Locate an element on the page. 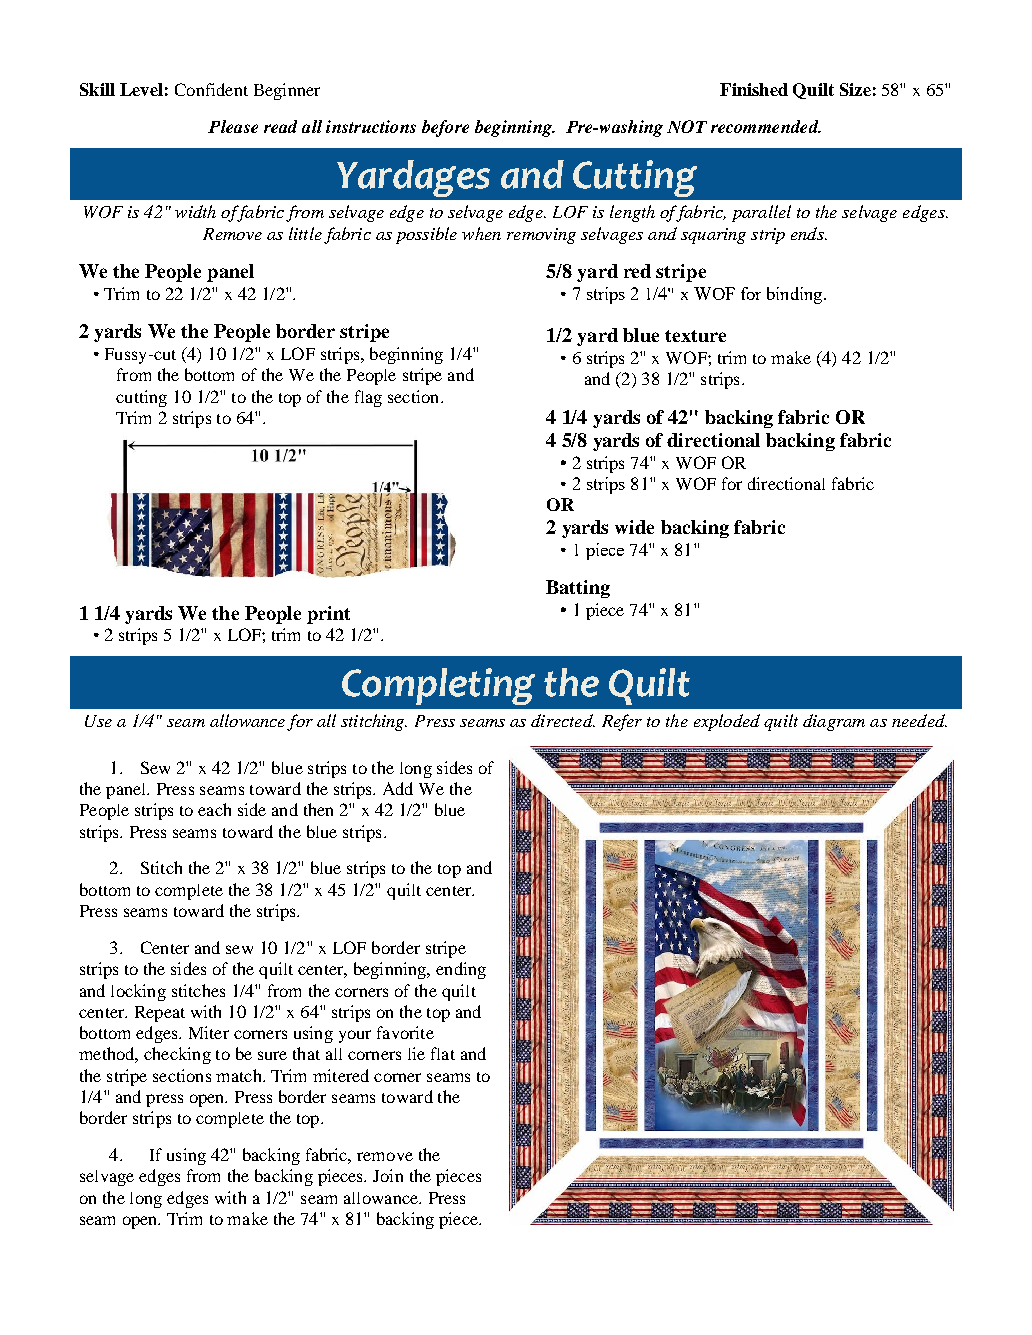 The image size is (1032, 1335). Please is located at coordinates (233, 126).
